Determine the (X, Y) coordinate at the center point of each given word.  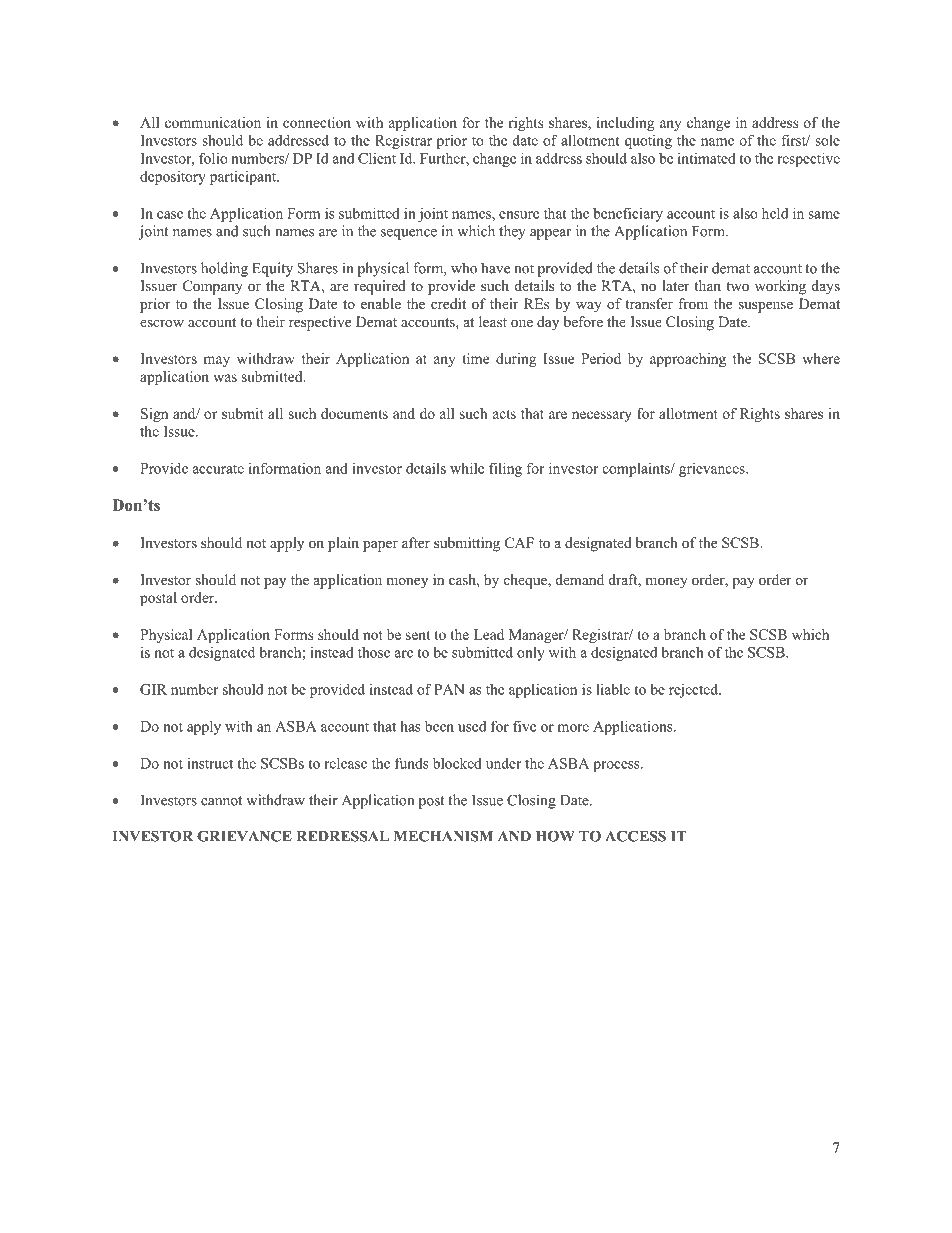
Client (377, 158)
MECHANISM (443, 836)
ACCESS (635, 836)
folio (213, 158)
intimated (707, 158)
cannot (221, 801)
